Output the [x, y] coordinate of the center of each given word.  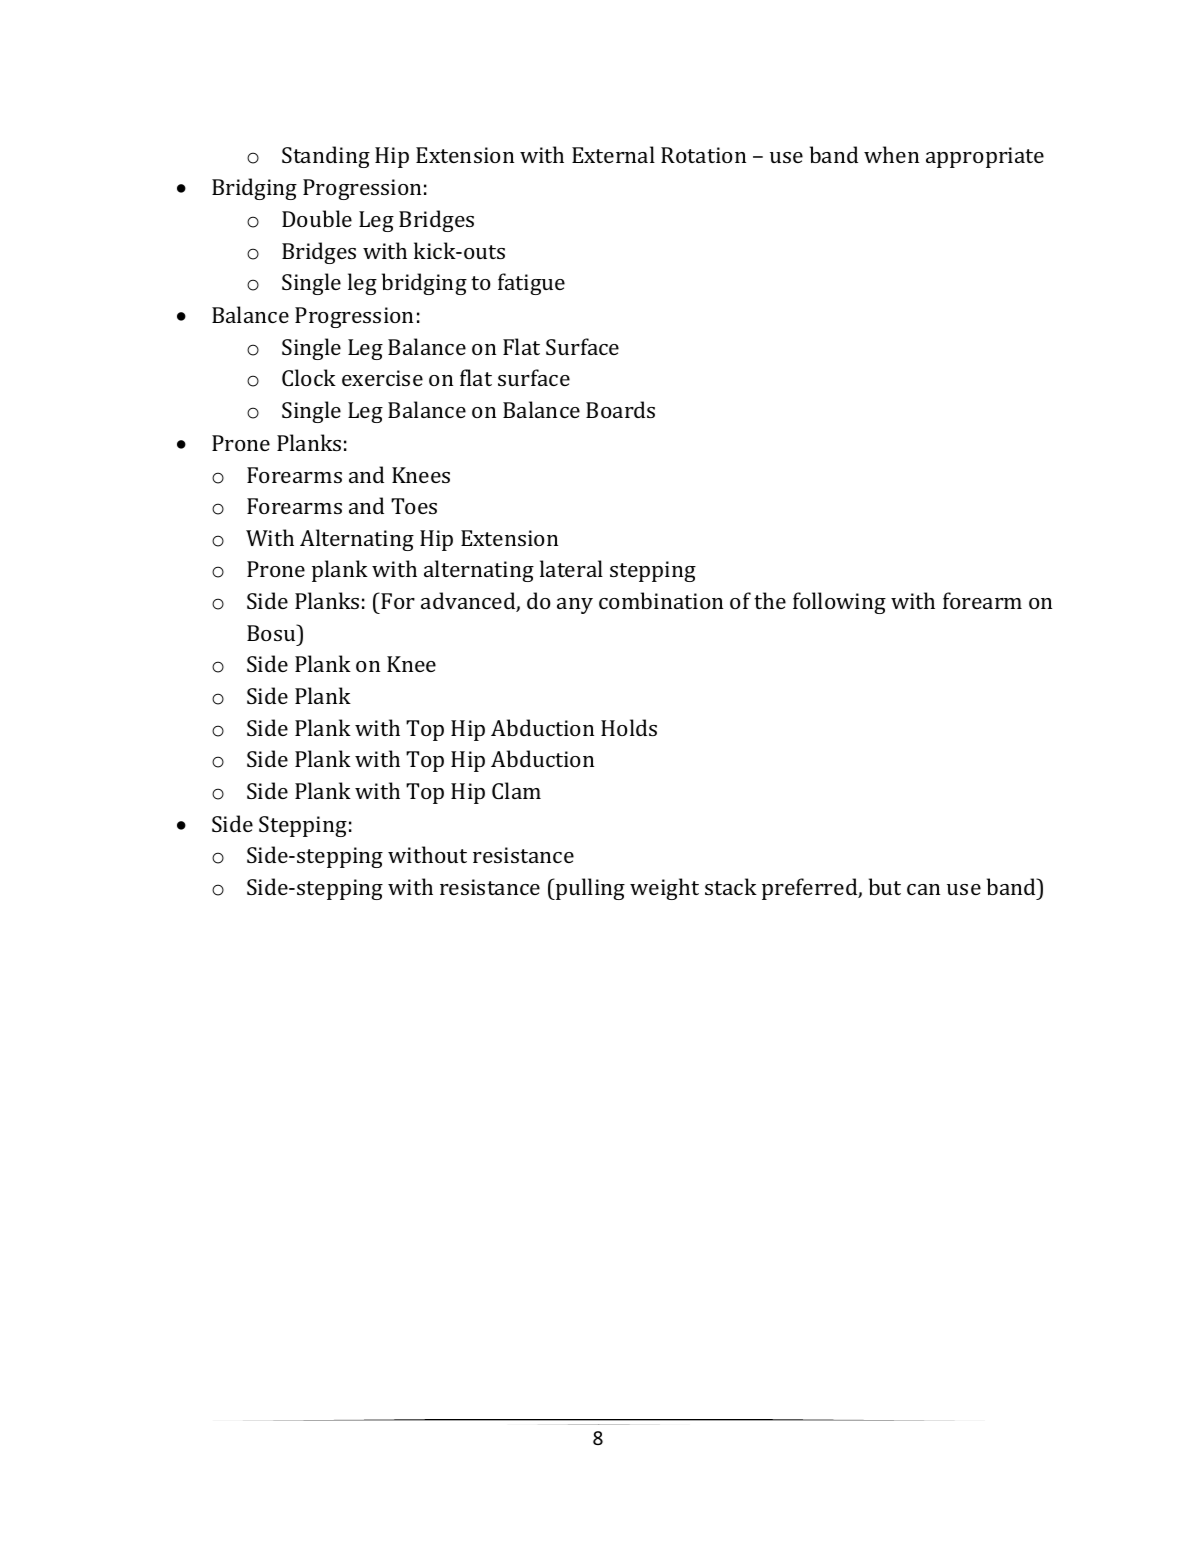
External [613, 154]
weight [664, 889]
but [885, 886]
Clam [516, 790]
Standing [326, 157]
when [891, 154]
